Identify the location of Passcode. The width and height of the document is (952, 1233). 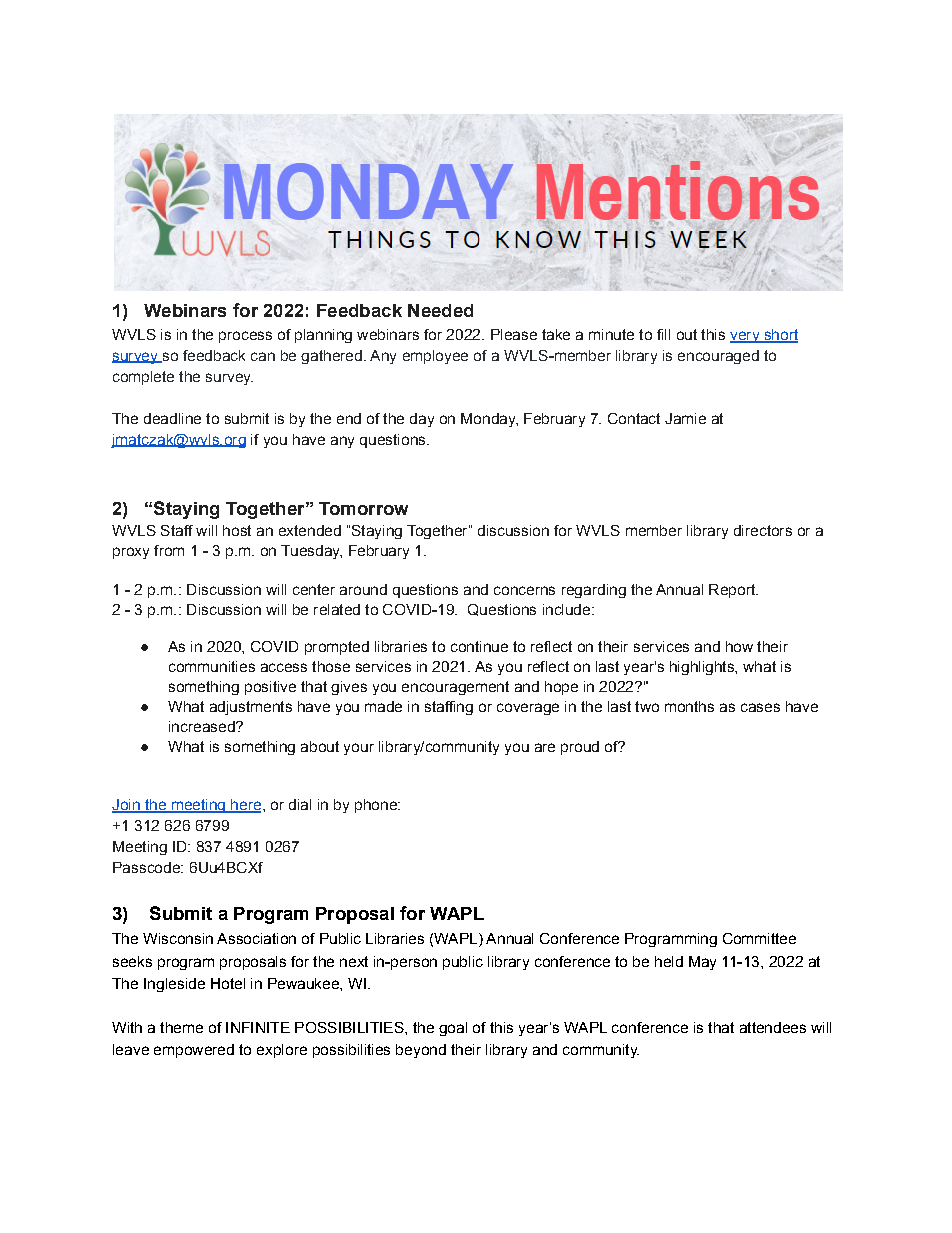
(147, 867).
